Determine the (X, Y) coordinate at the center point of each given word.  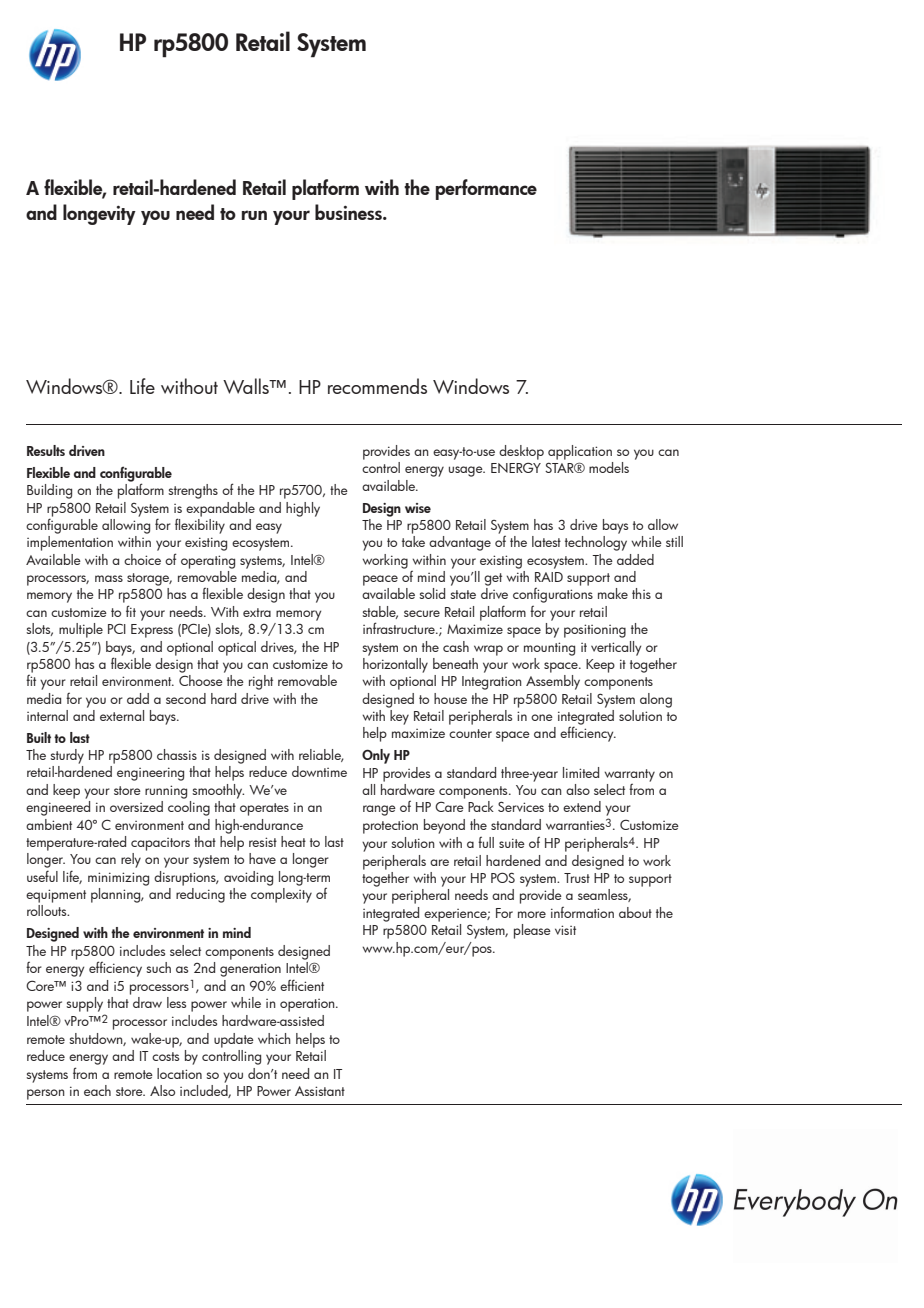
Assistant (320, 1091)
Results (46, 450)
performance (486, 189)
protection (390, 827)
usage (467, 471)
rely (131, 860)
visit (565, 930)
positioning (595, 631)
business (349, 212)
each (97, 1090)
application (580, 452)
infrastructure (400, 628)
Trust (577, 878)
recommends (377, 386)
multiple (81, 630)
